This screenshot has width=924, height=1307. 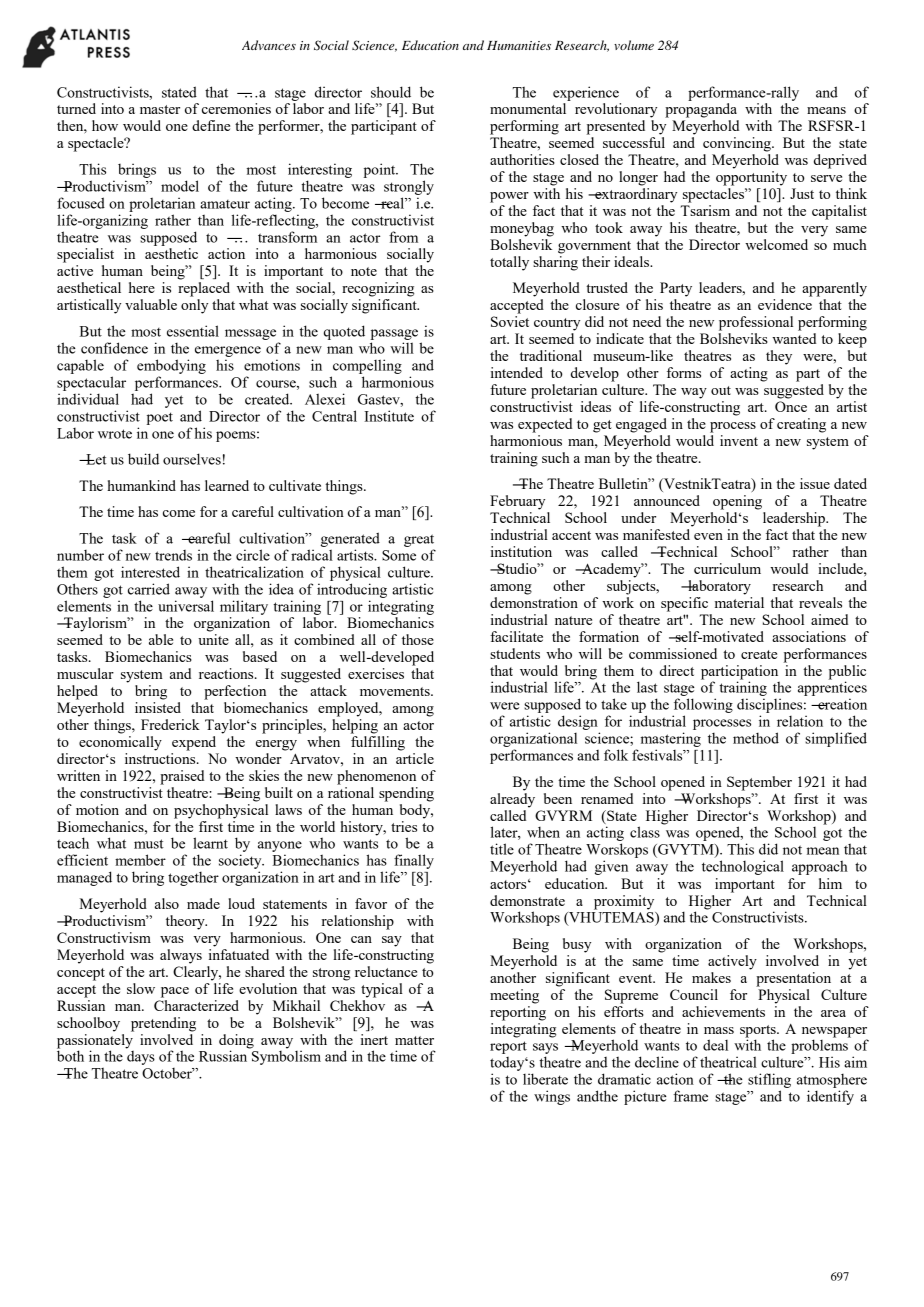 I want to click on build, so click(x=143, y=459).
